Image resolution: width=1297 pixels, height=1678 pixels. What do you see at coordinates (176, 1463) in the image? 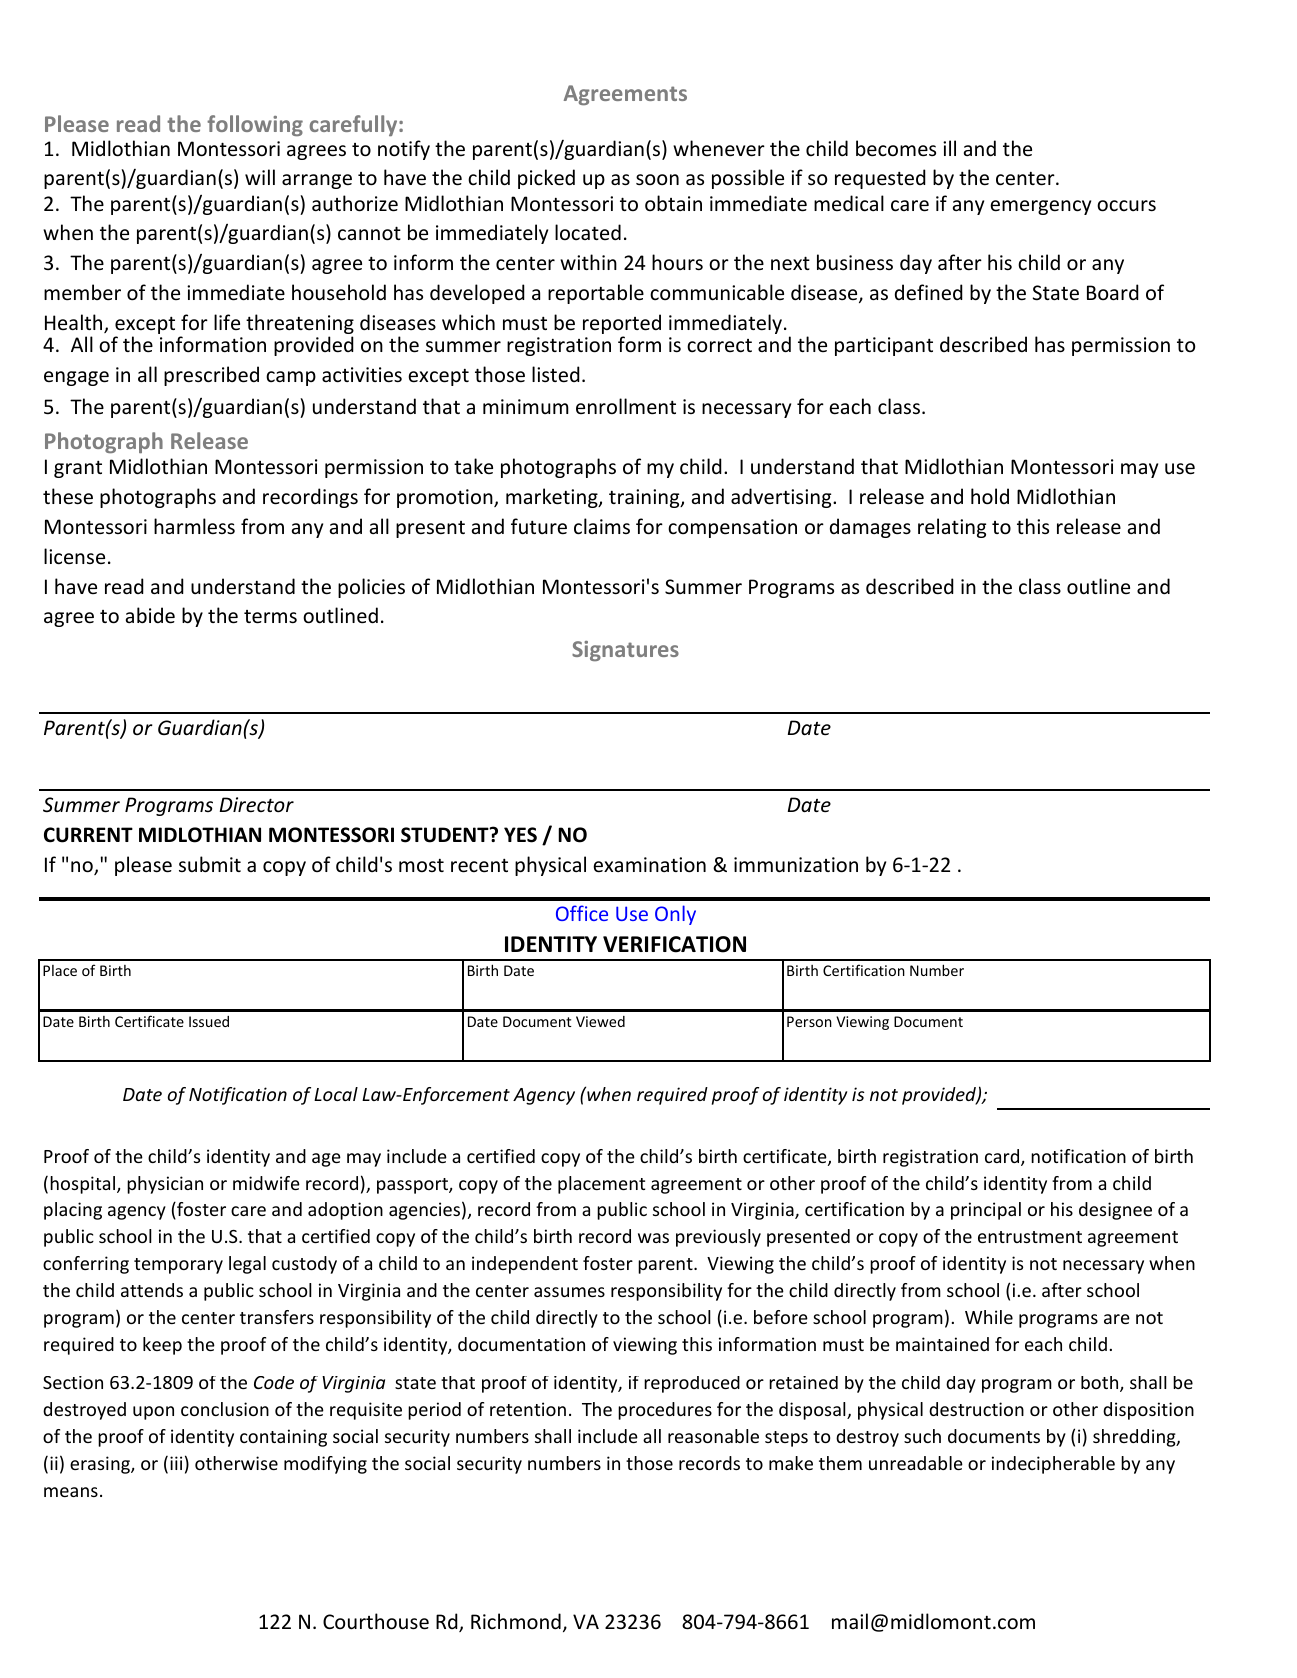
I see `iii` at bounding box center [176, 1463].
